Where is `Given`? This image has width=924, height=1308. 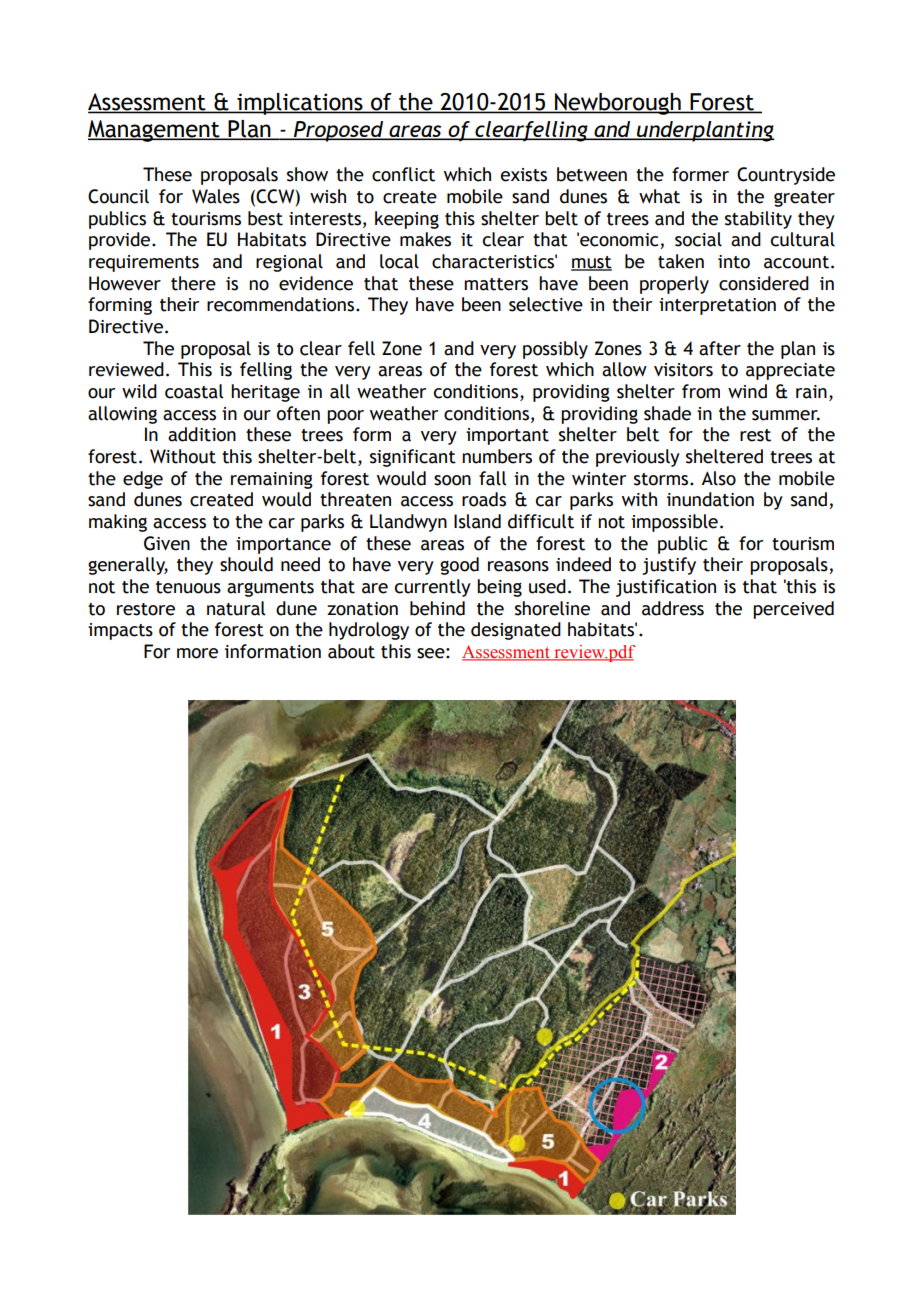 Given is located at coordinates (167, 543).
